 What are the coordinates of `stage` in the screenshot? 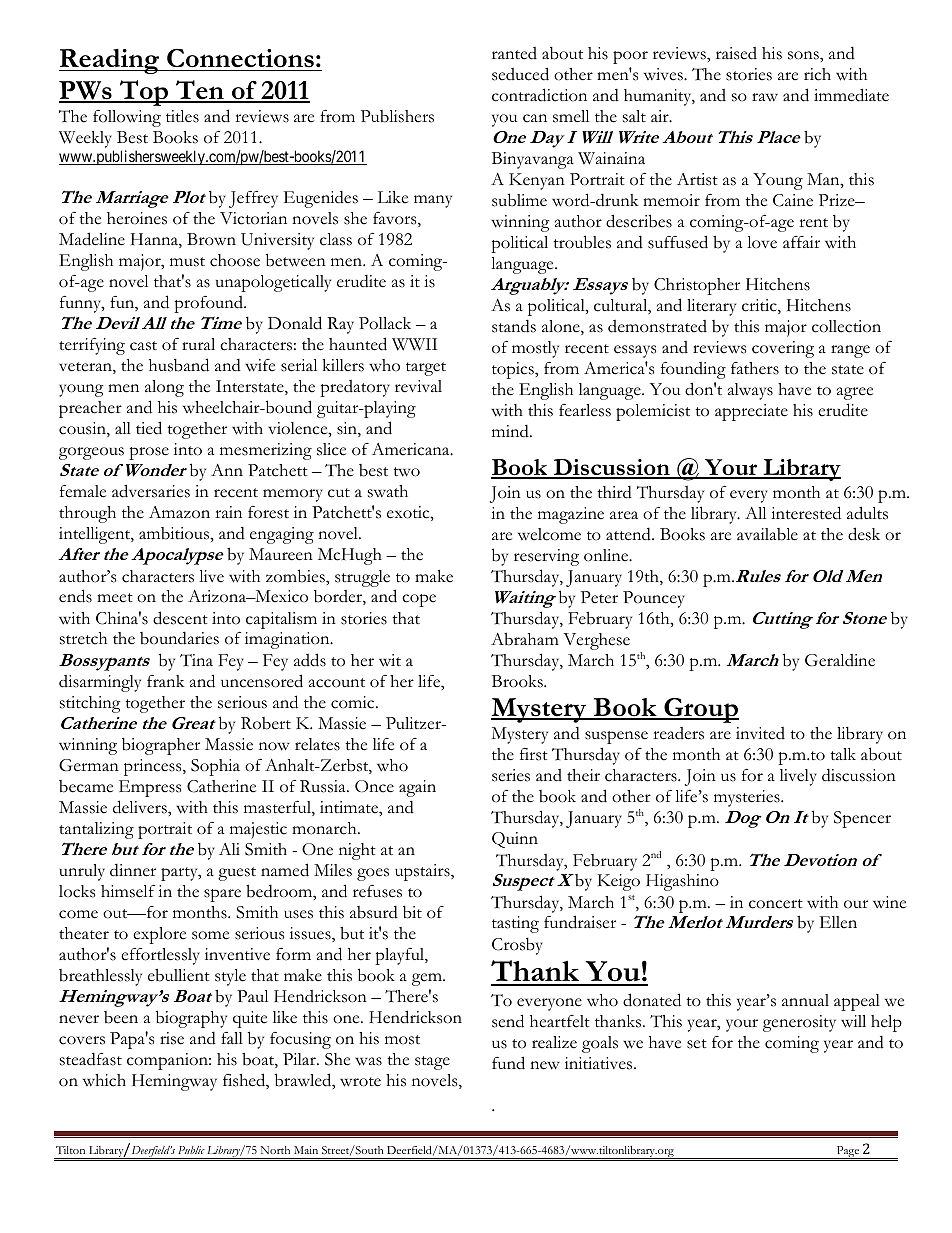 It's located at (432, 1063).
